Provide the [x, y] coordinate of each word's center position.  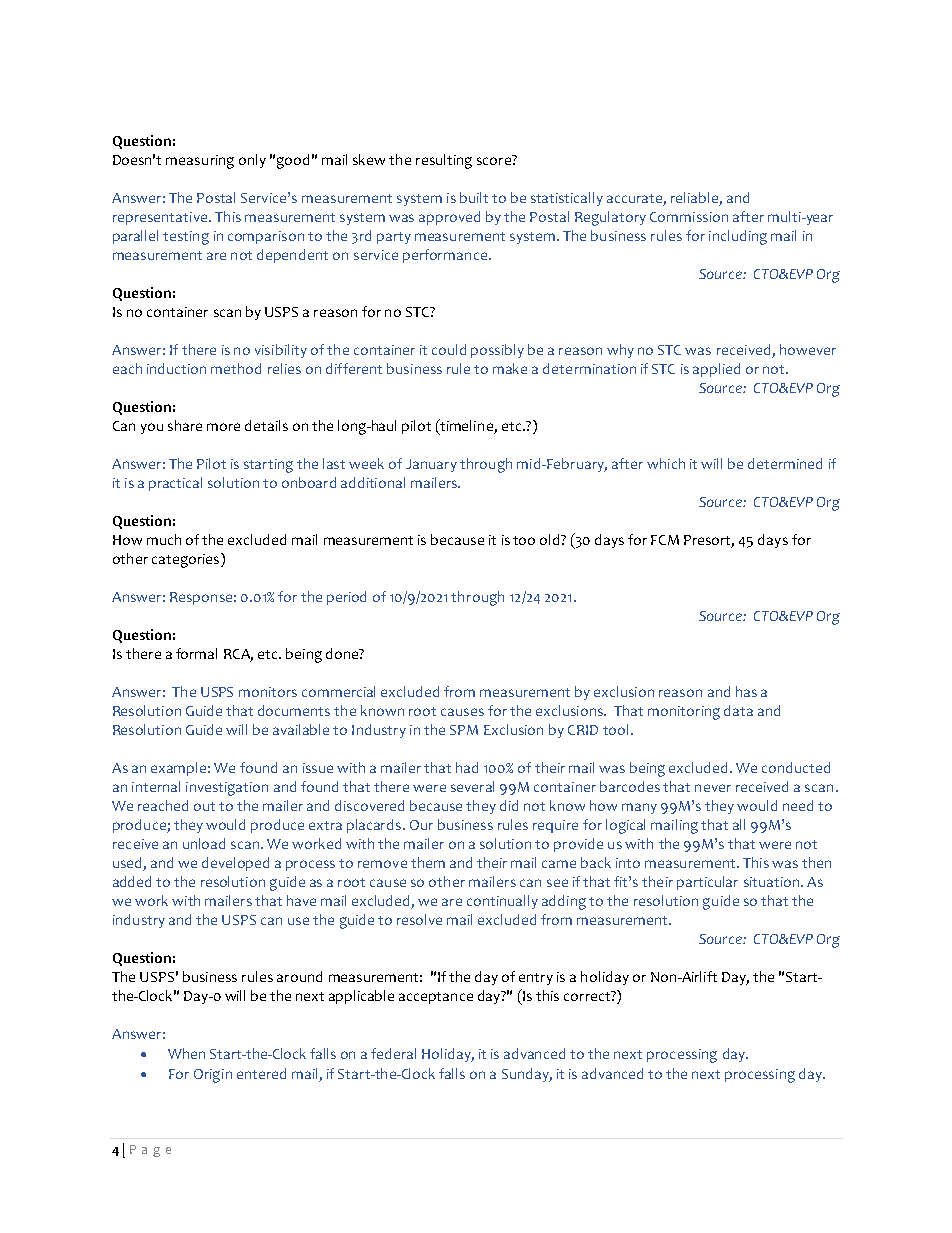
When [186, 1053]
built [474, 197]
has [746, 691]
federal [393, 1053]
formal [196, 653]
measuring [200, 162]
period [346, 598]
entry [536, 979]
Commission [689, 217]
